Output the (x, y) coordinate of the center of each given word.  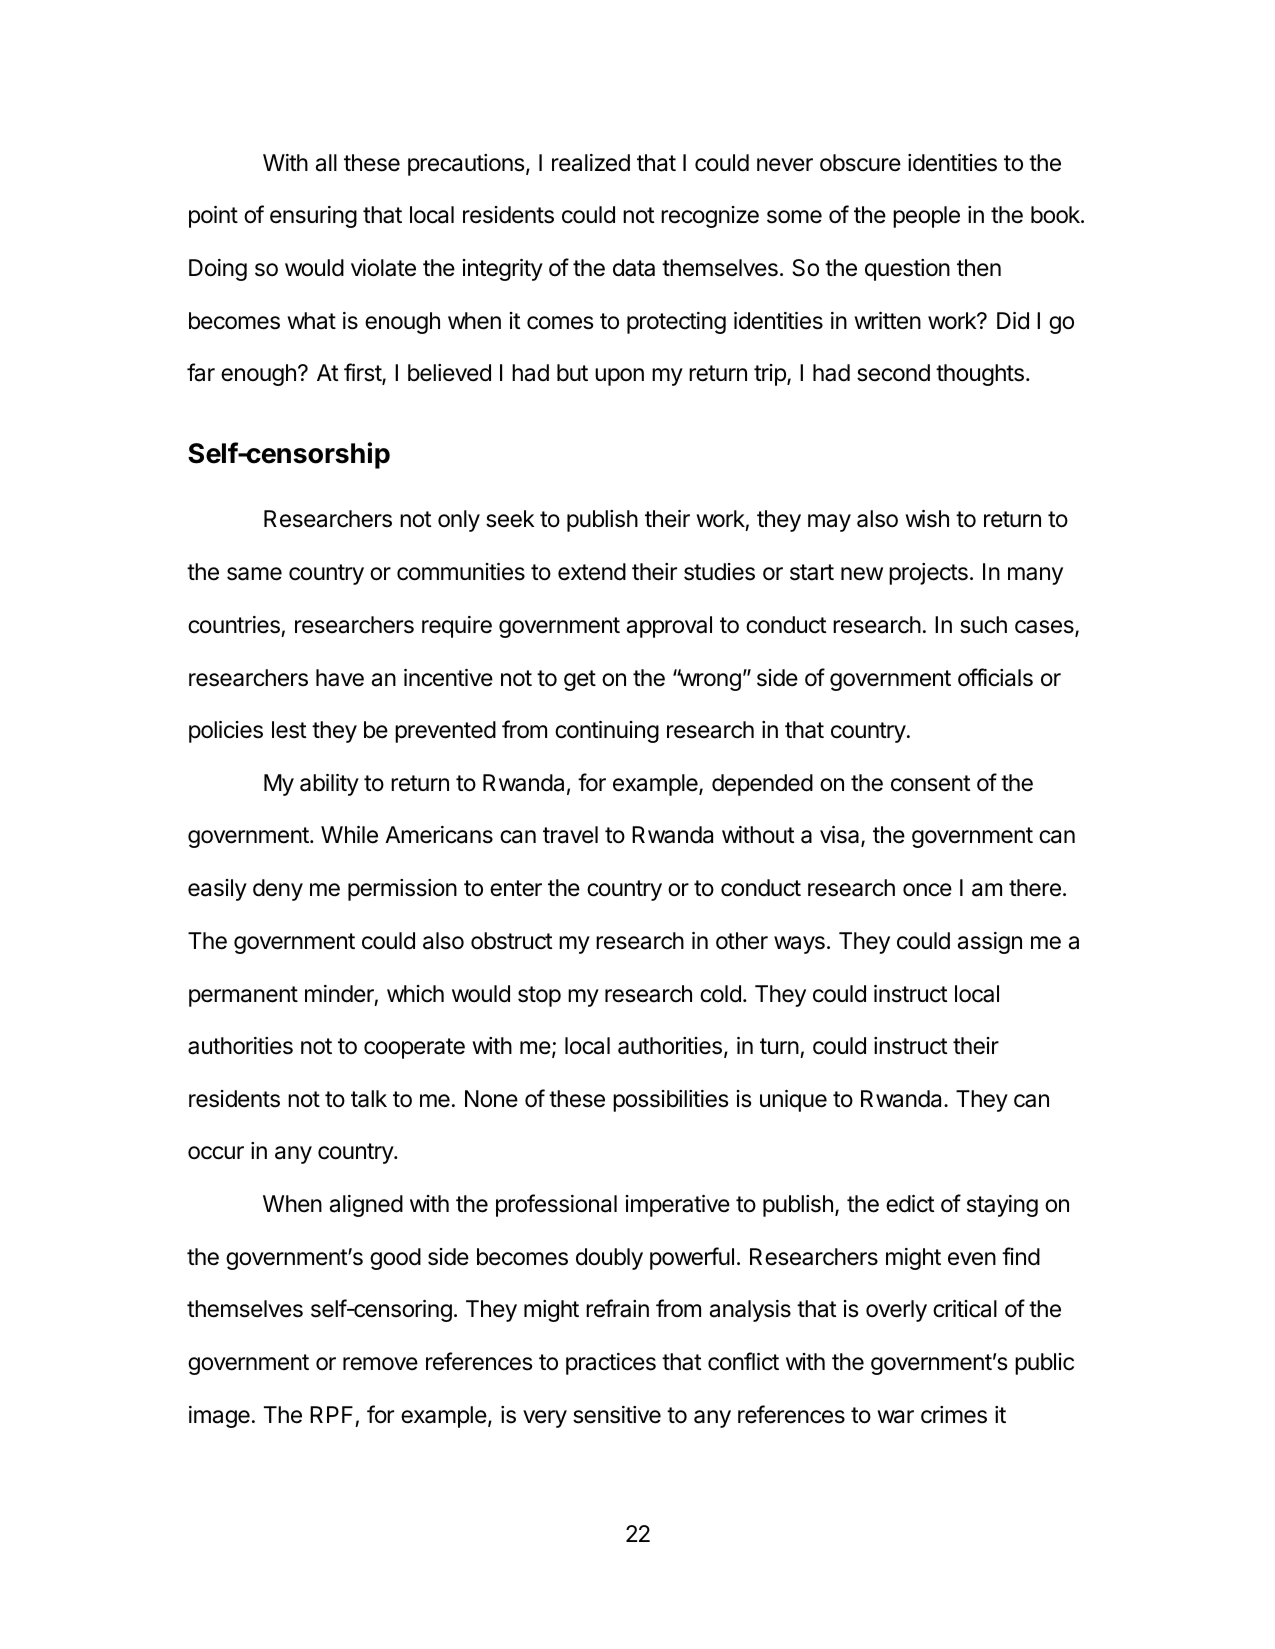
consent (931, 783)
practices (611, 1364)
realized (591, 163)
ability (329, 785)
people (926, 217)
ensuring (313, 217)
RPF (331, 1414)
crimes (954, 1415)
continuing (607, 732)
